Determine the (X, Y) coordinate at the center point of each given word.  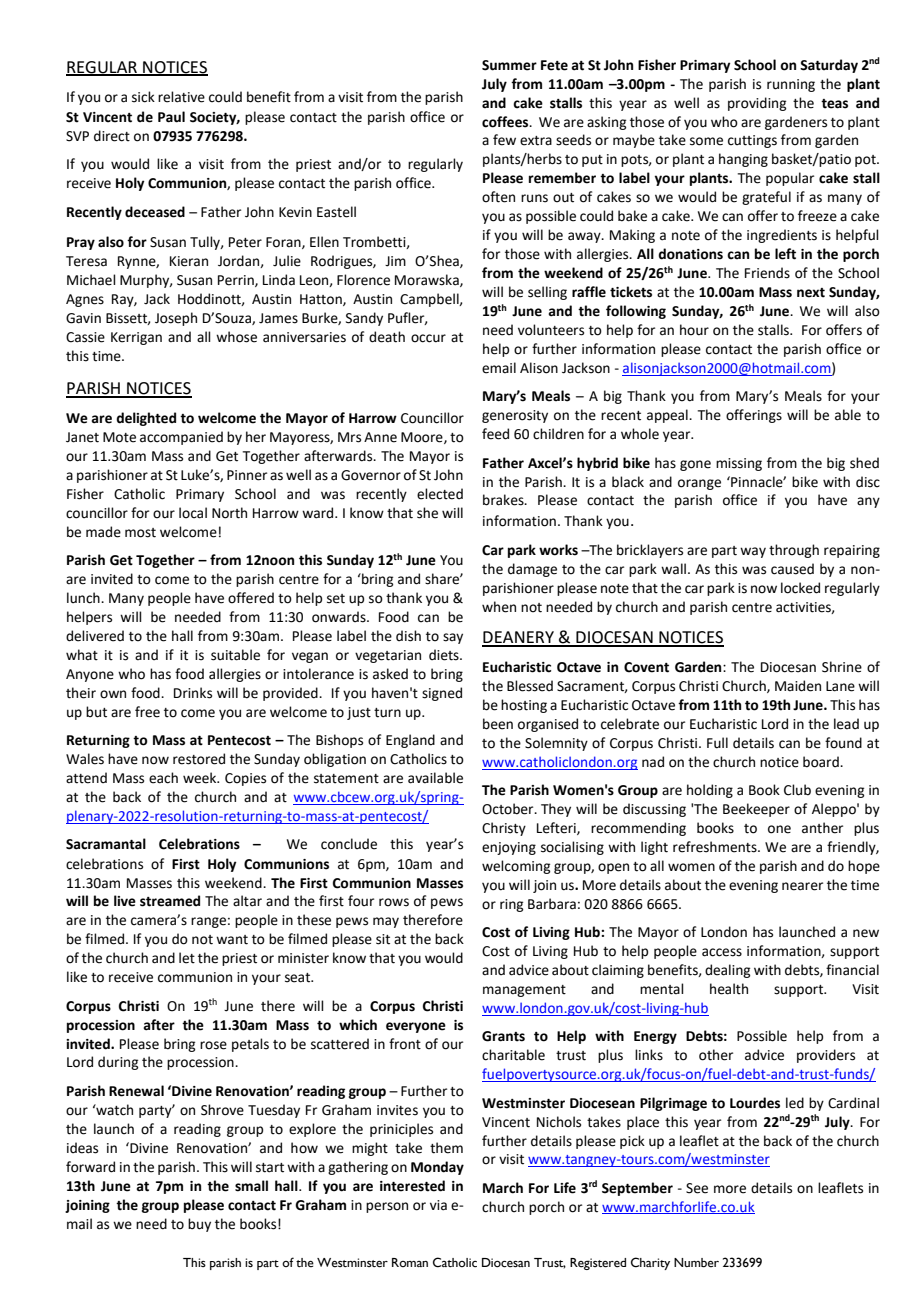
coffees (506, 122)
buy (199, 1225)
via (438, 1205)
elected (440, 494)
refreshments (716, 847)
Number (696, 1263)
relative (181, 97)
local (193, 513)
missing (739, 464)
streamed (170, 901)
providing (757, 104)
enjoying (509, 848)
